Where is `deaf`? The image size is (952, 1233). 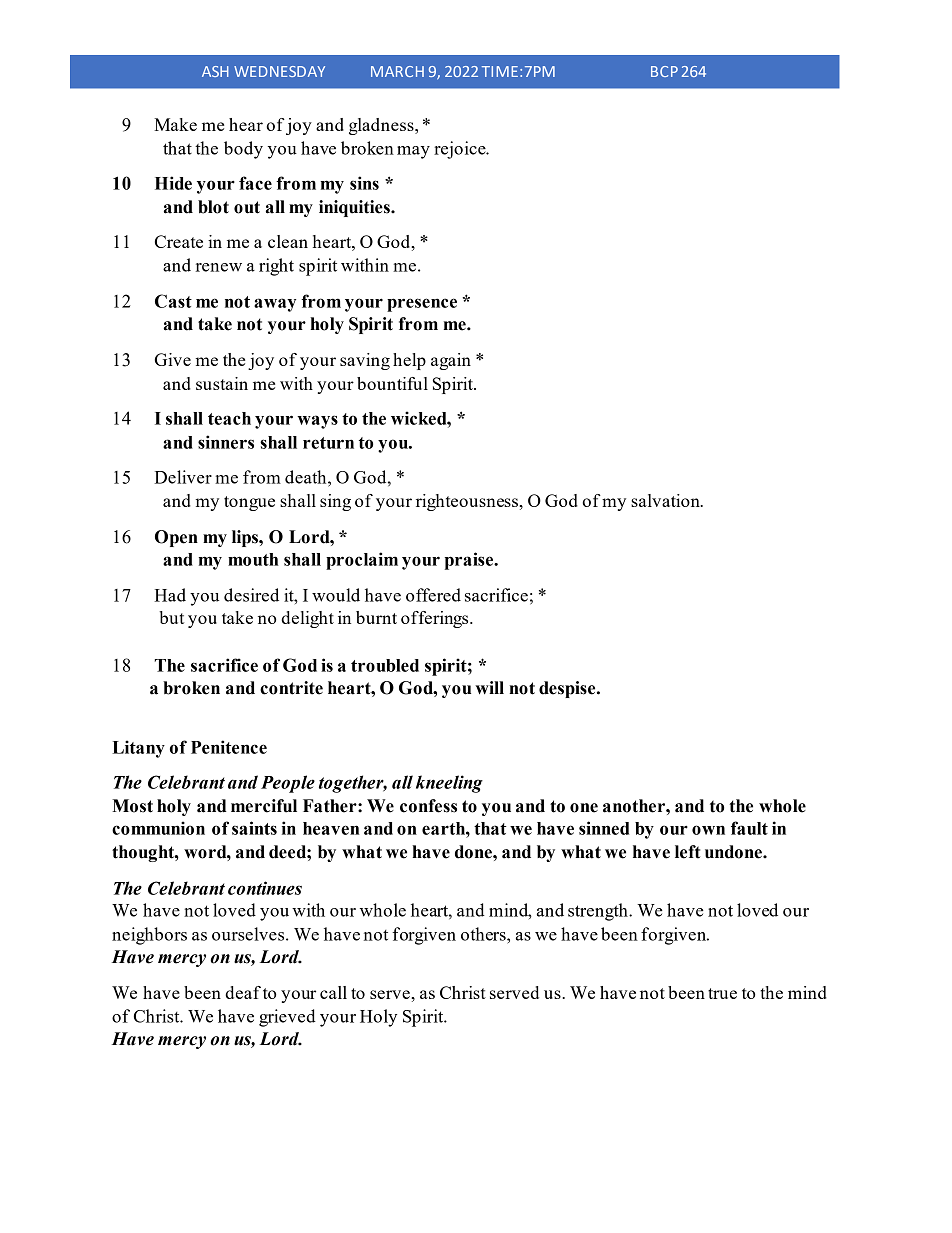 deaf is located at coordinates (243, 992).
